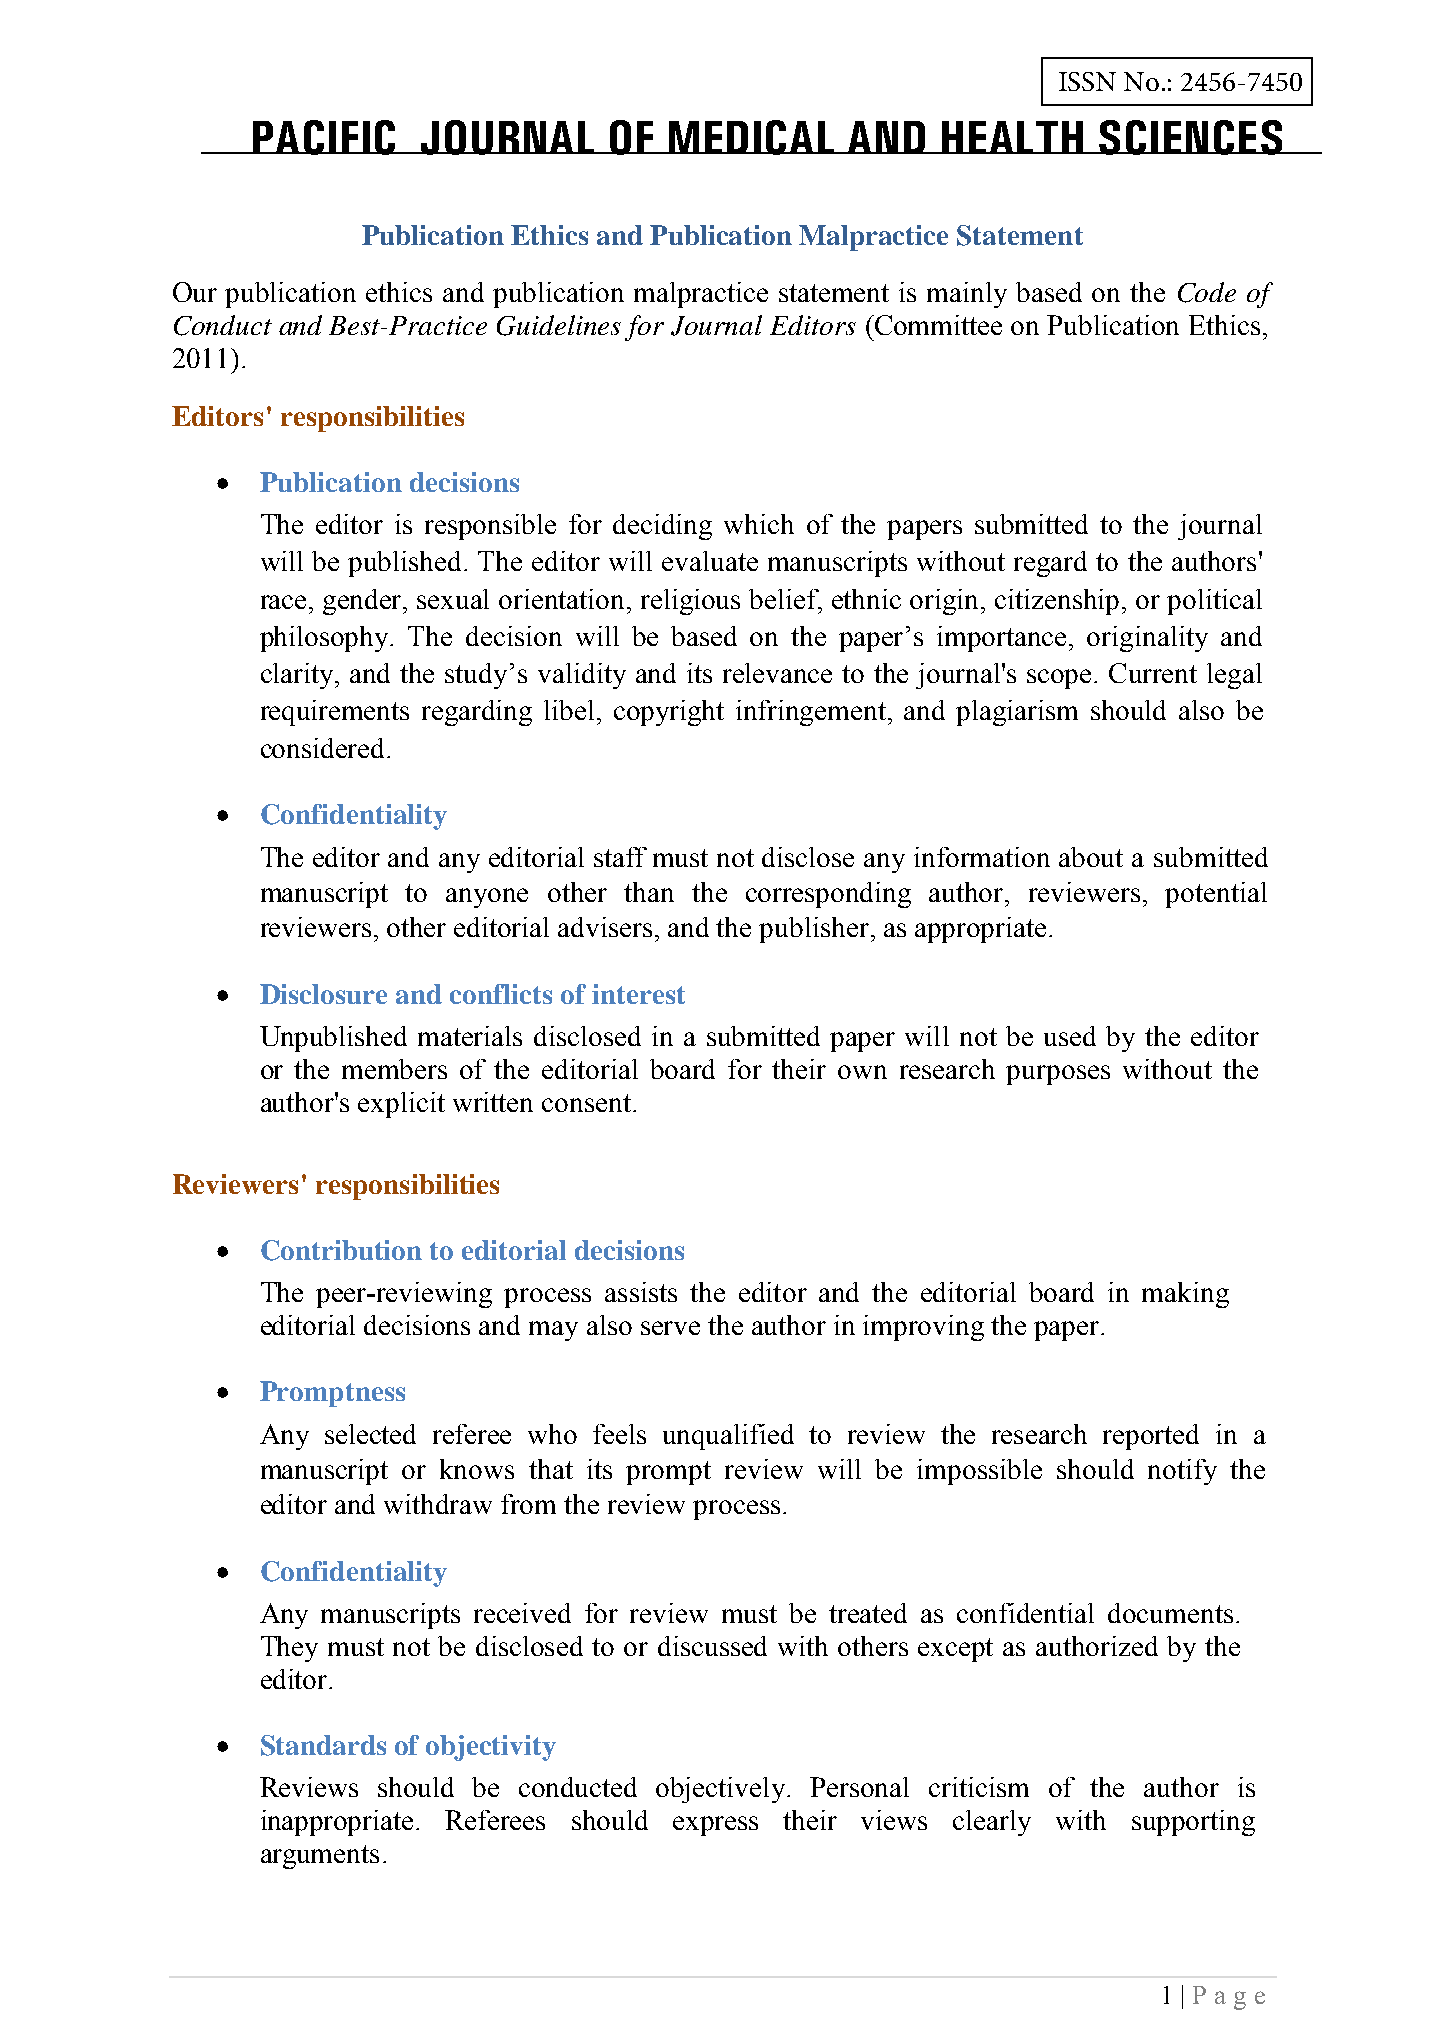 This page has height=2041, width=1443. What do you see at coordinates (370, 1434) in the page?
I see `selected` at bounding box center [370, 1434].
